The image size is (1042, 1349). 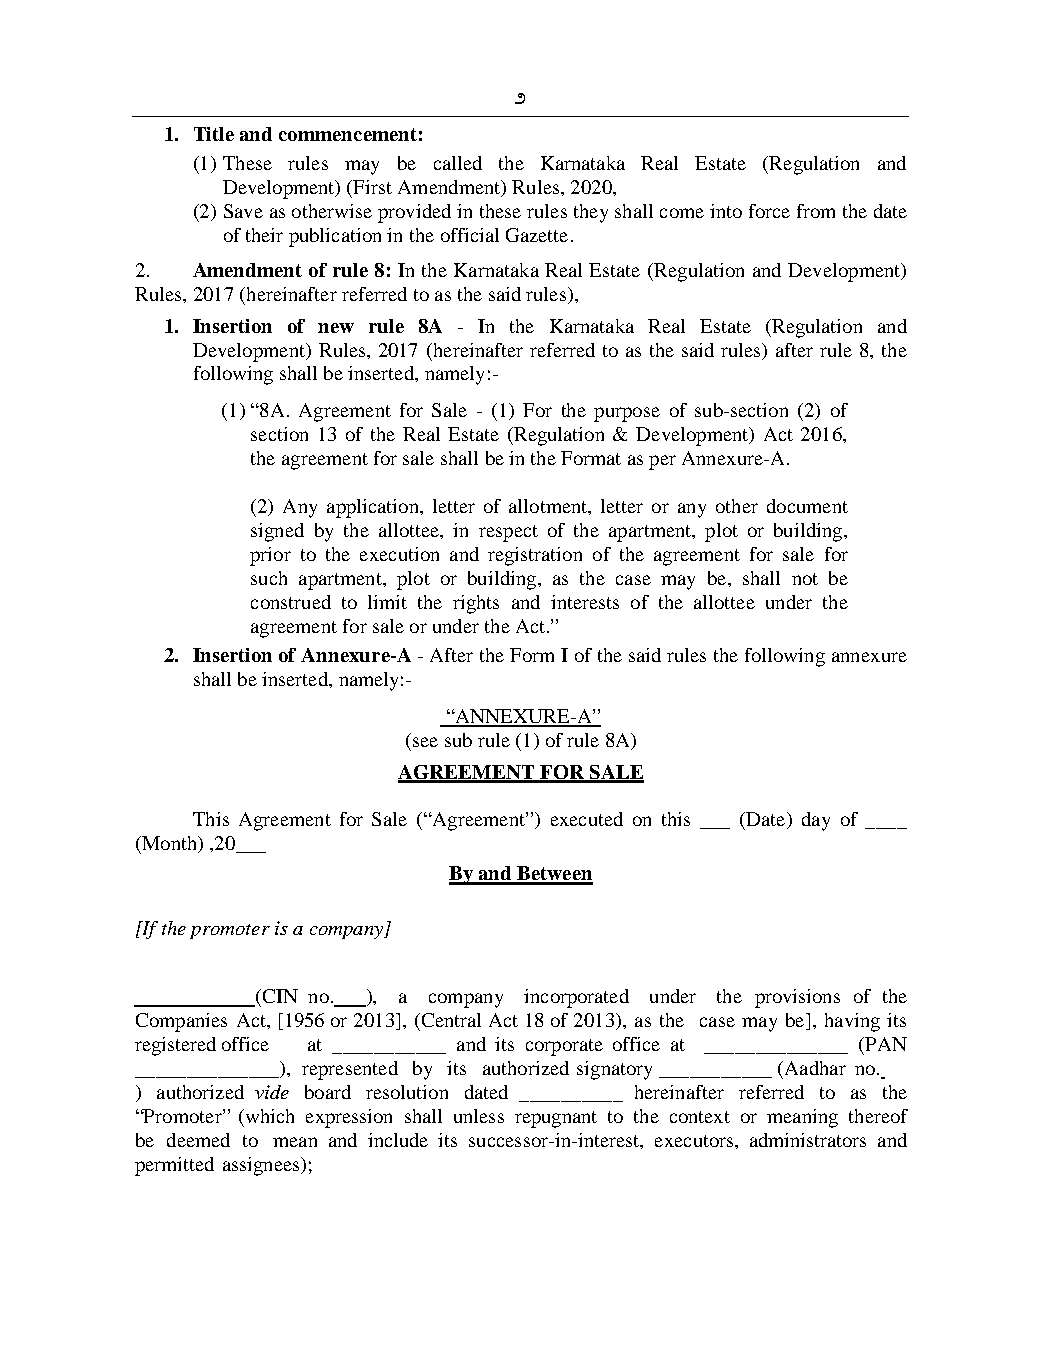 I want to click on Central, so click(x=451, y=1020).
